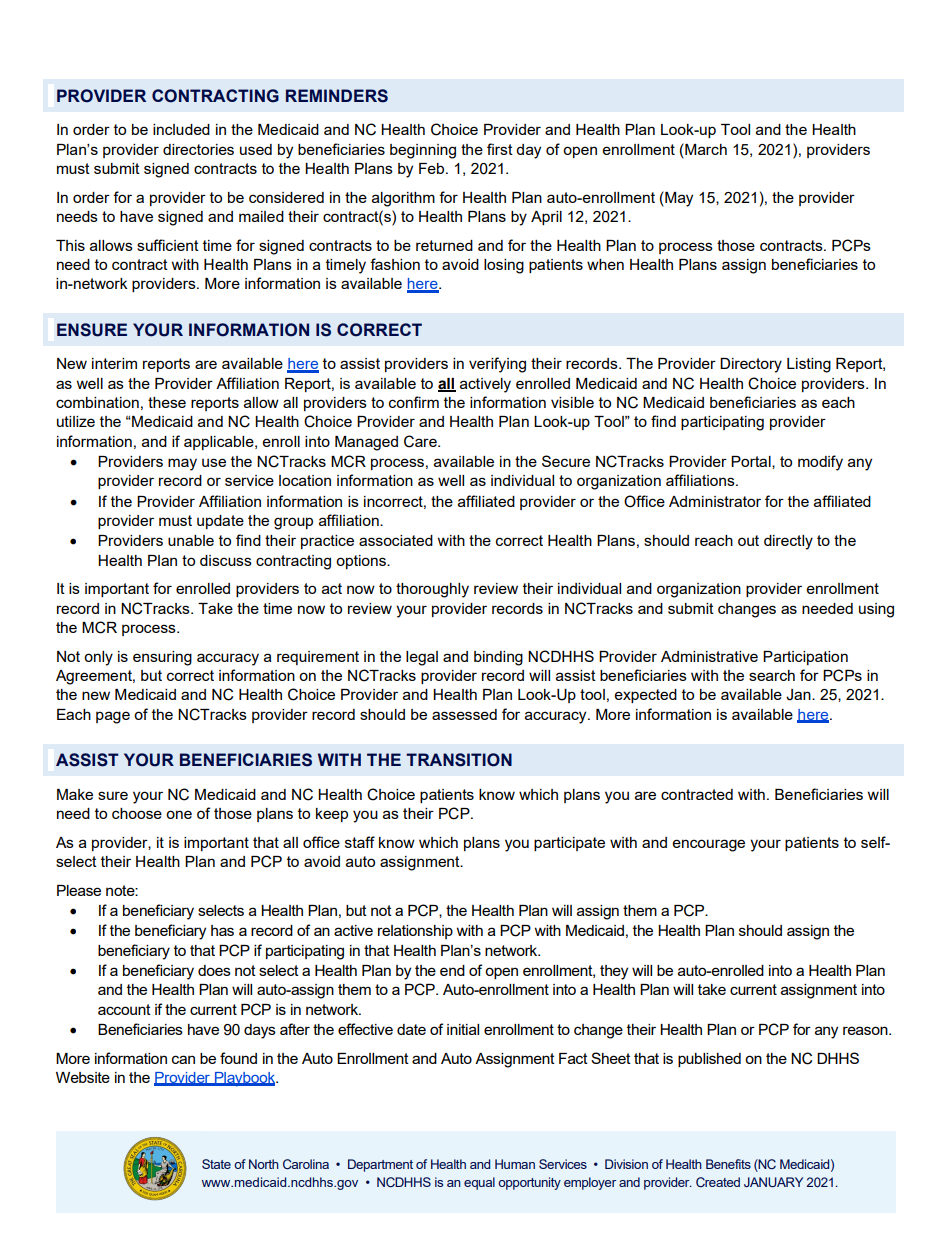  What do you see at coordinates (805, 658) in the screenshot?
I see `Participation` at bounding box center [805, 658].
